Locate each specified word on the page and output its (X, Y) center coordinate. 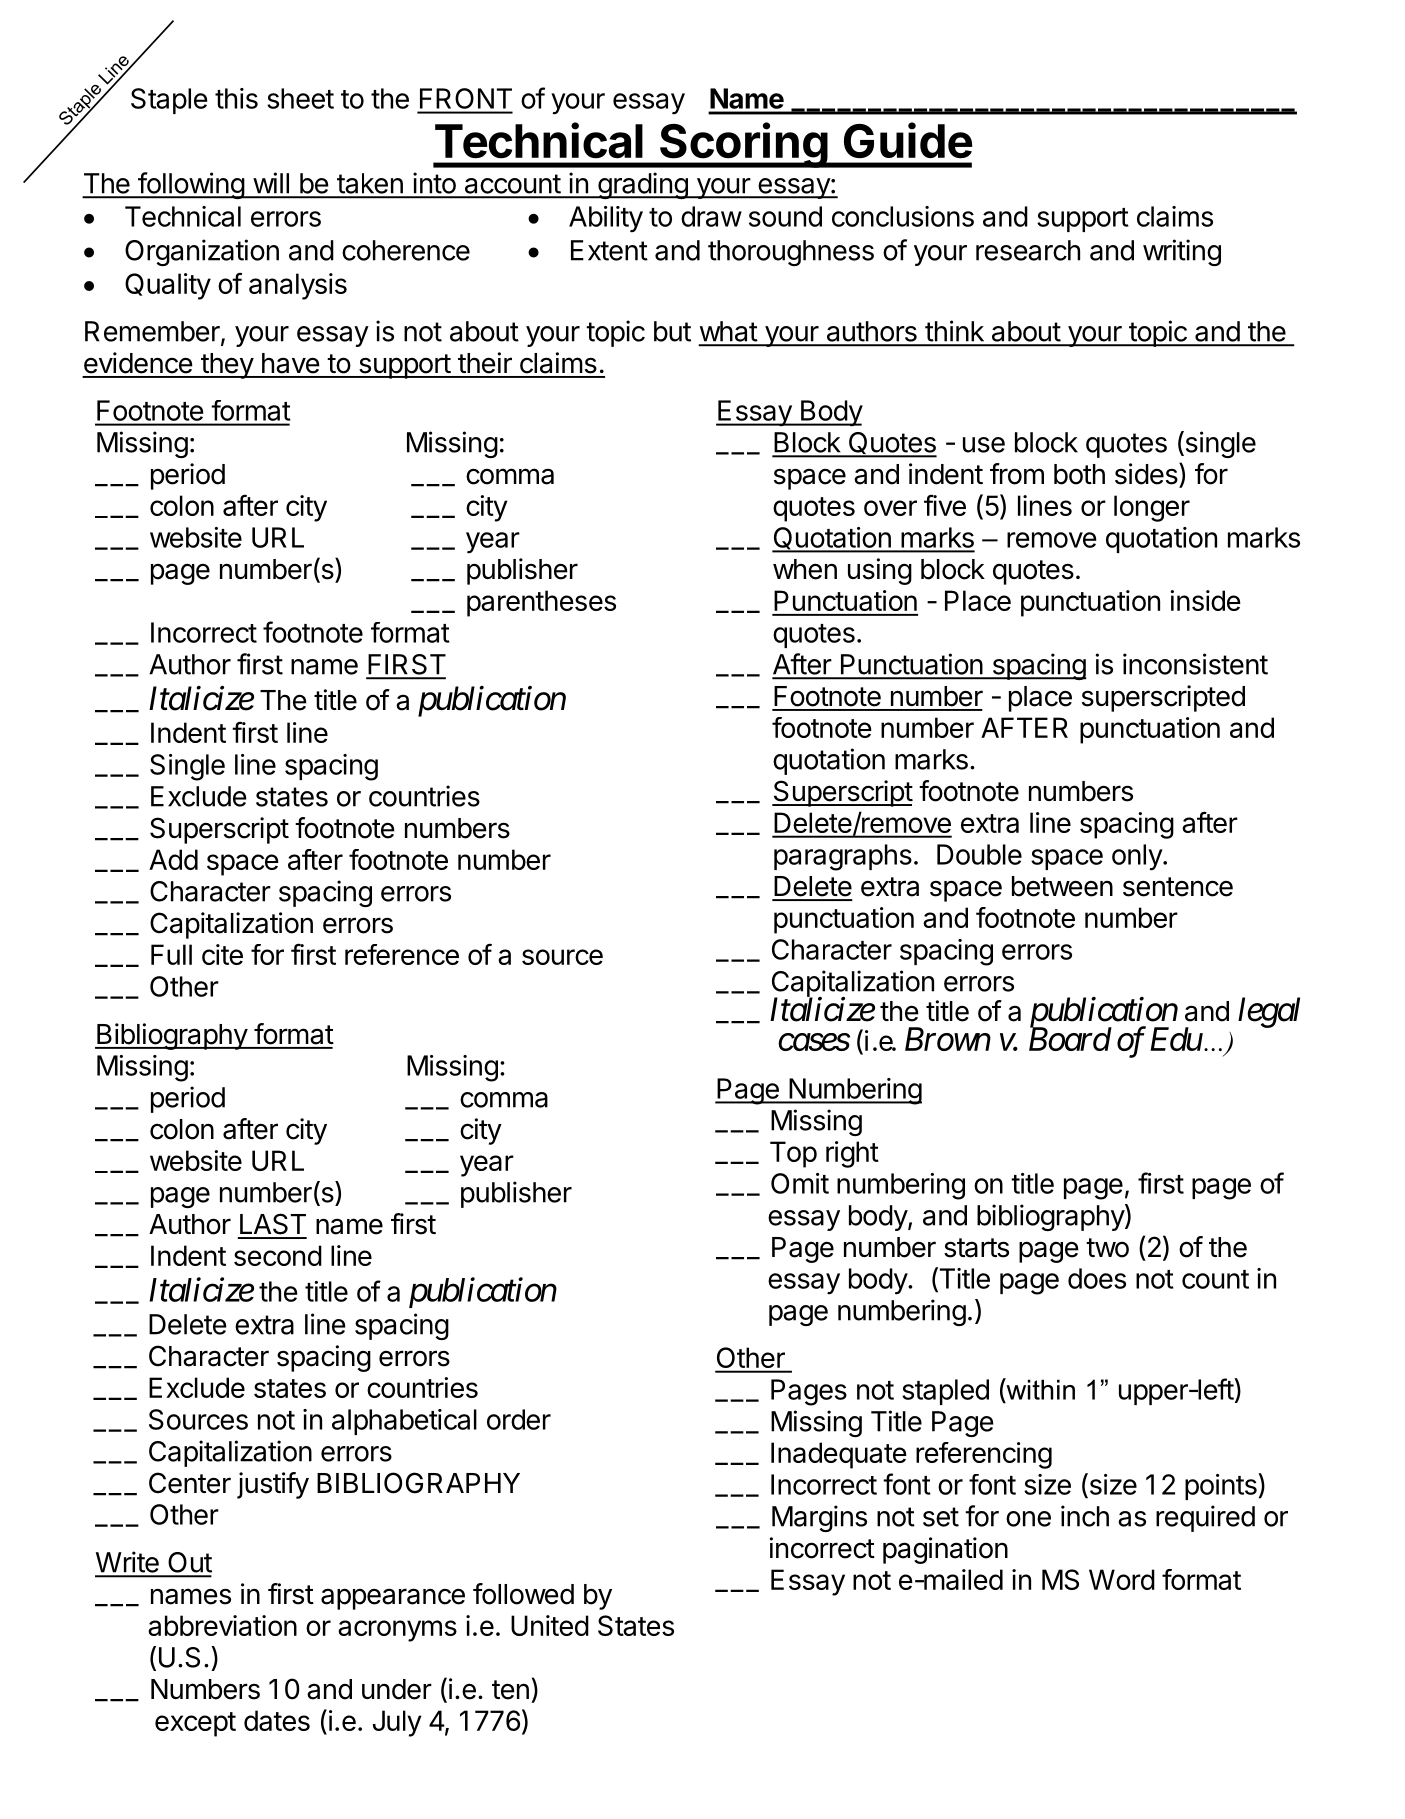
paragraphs (843, 857)
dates (277, 1720)
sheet (300, 98)
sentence (1178, 887)
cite (222, 954)
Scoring (743, 145)
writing (1182, 252)
